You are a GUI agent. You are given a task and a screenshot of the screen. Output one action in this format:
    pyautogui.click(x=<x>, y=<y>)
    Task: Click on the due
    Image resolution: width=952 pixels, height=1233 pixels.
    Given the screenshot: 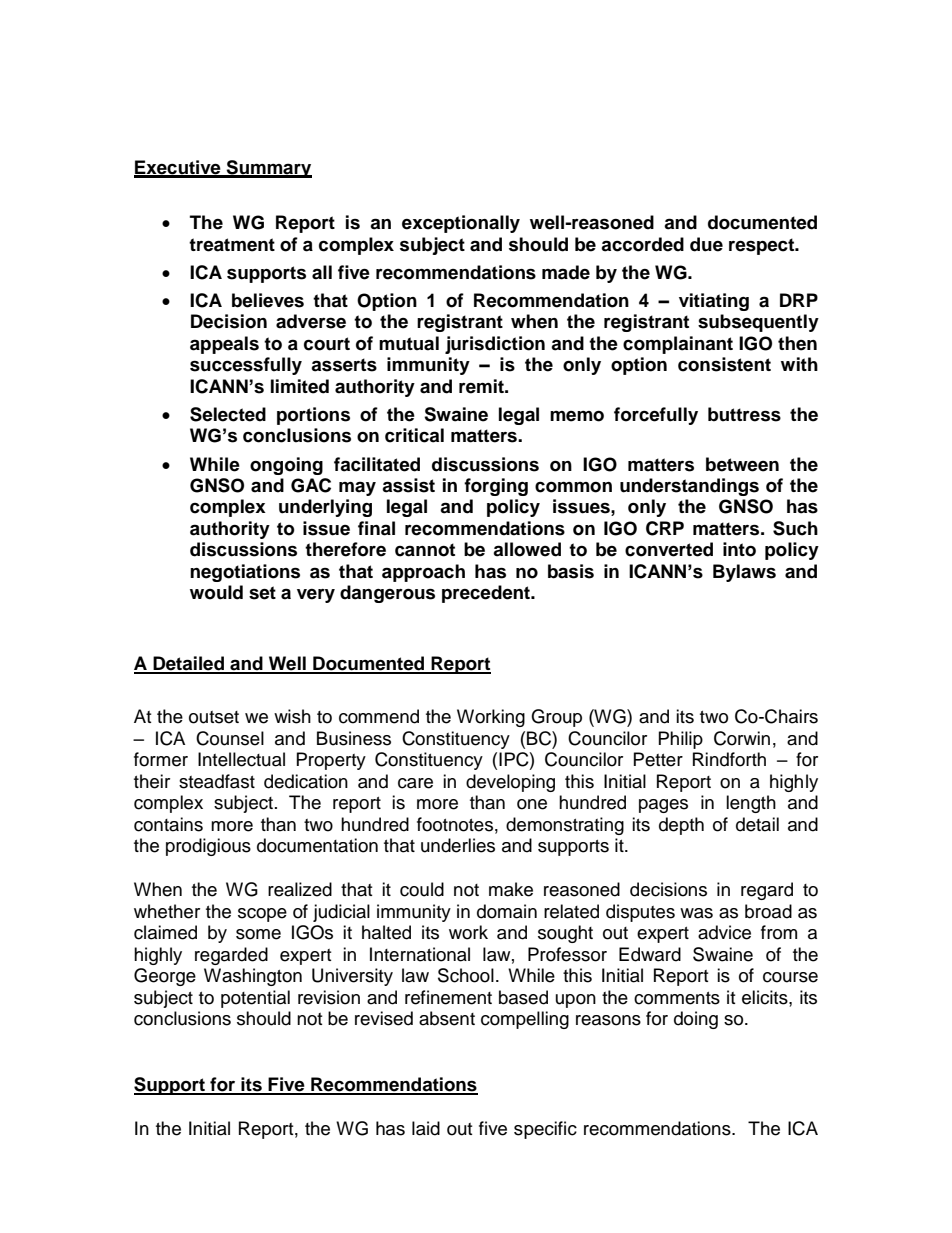 What is the action you would take?
    pyautogui.click(x=706, y=244)
